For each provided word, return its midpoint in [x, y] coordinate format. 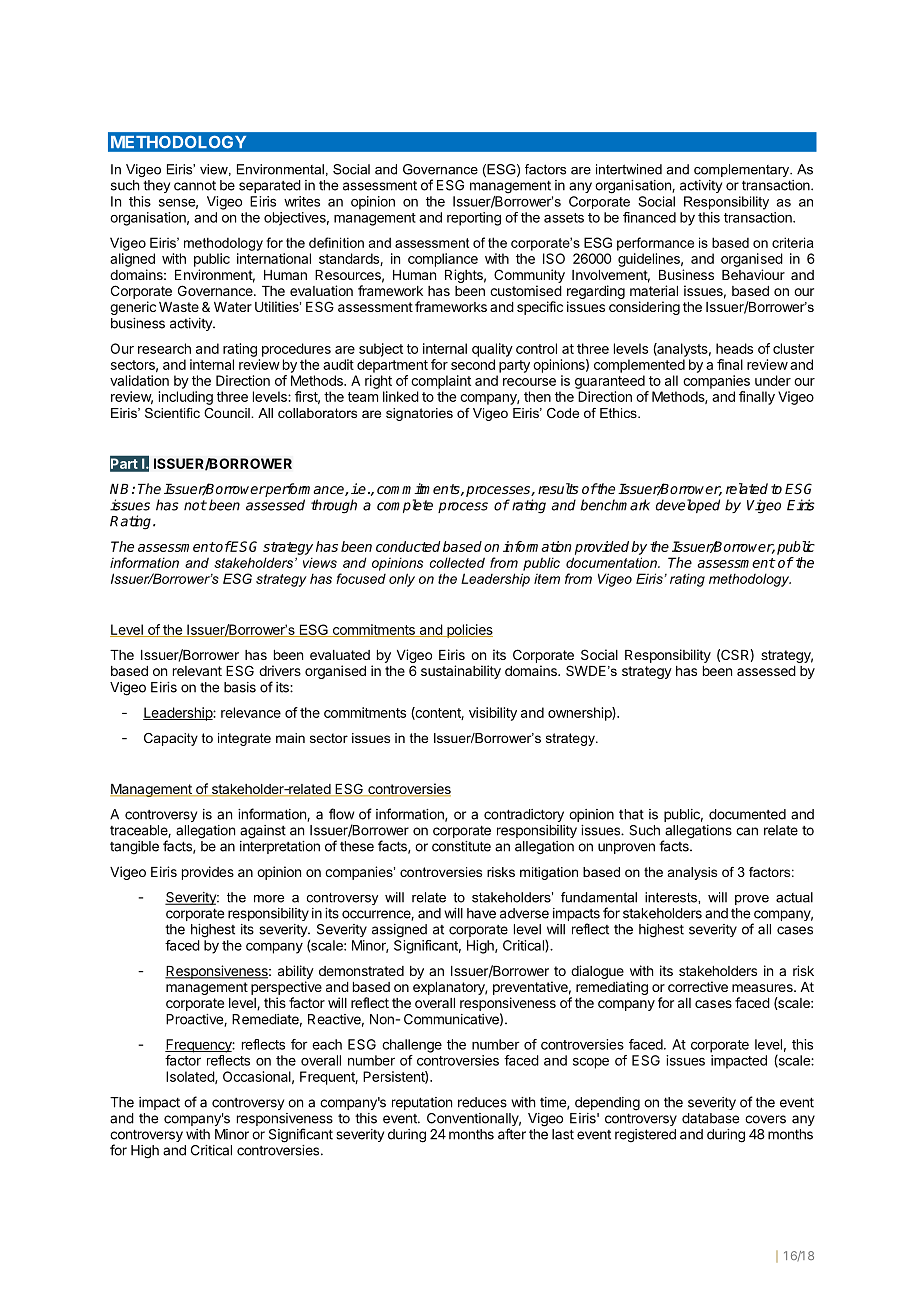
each [327, 1044]
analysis [692, 873]
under [773, 380]
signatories [419, 414]
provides [208, 873]
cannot [195, 185]
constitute [461, 846]
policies [469, 631]
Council [228, 413]
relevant [197, 671]
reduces [482, 1102]
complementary [743, 170]
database [710, 1118]
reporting [474, 219]
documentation [612, 562]
